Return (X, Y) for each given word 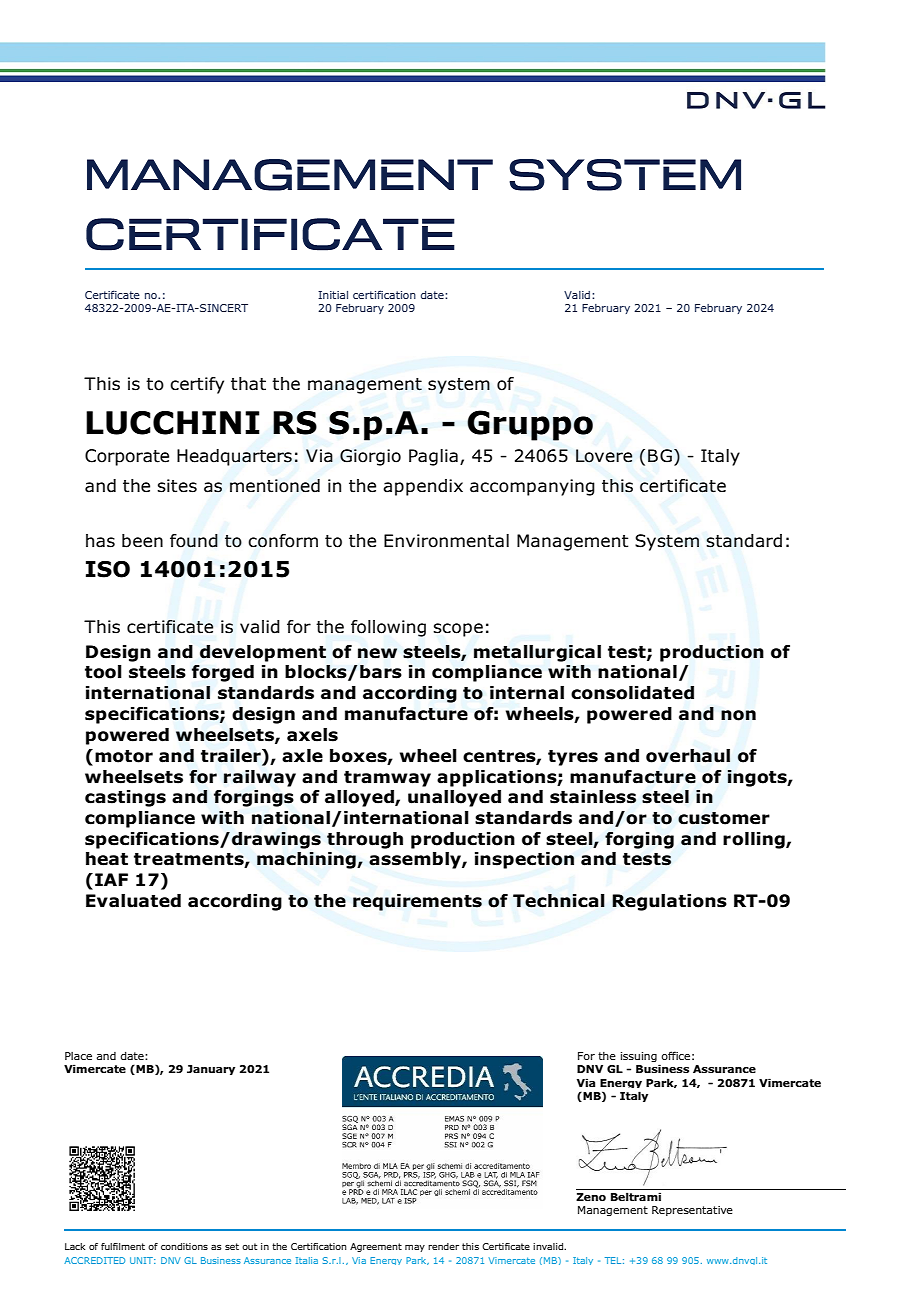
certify (197, 385)
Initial (333, 295)
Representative (692, 1211)
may (415, 1248)
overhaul (688, 756)
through (365, 840)
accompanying (532, 487)
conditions (184, 1246)
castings (125, 798)
